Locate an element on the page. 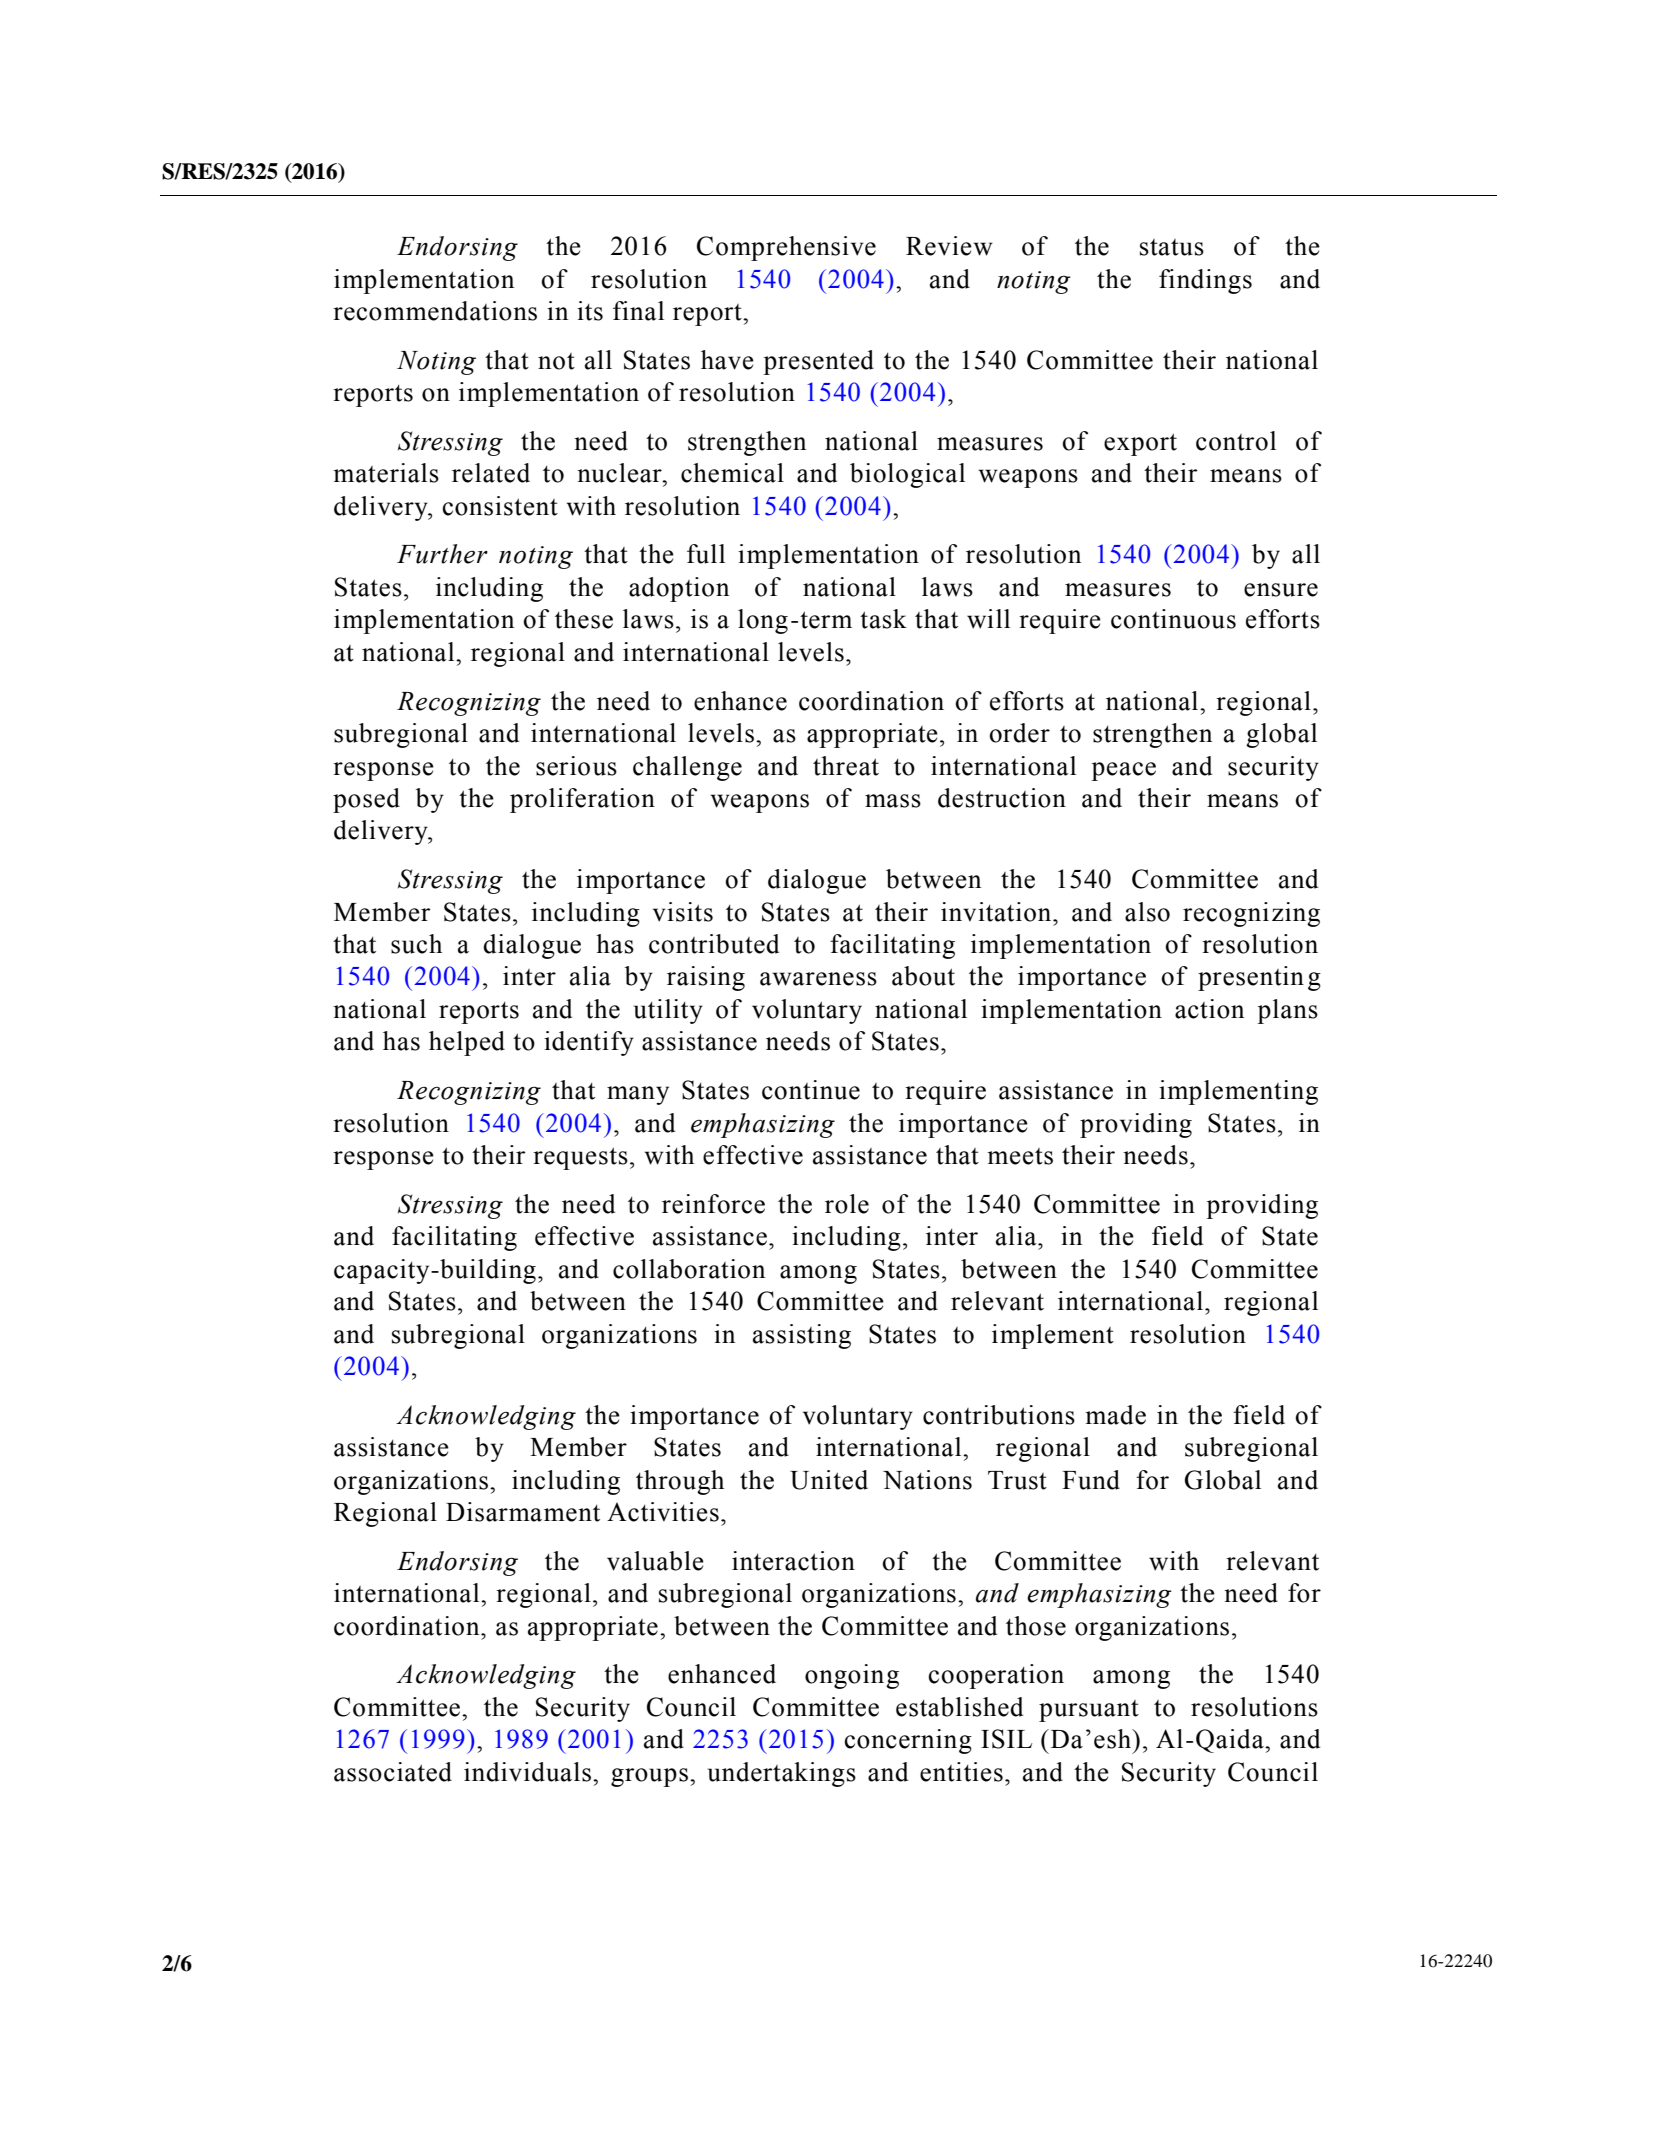 This page has width=1655, height=2142. recommendations is located at coordinates (435, 311).
